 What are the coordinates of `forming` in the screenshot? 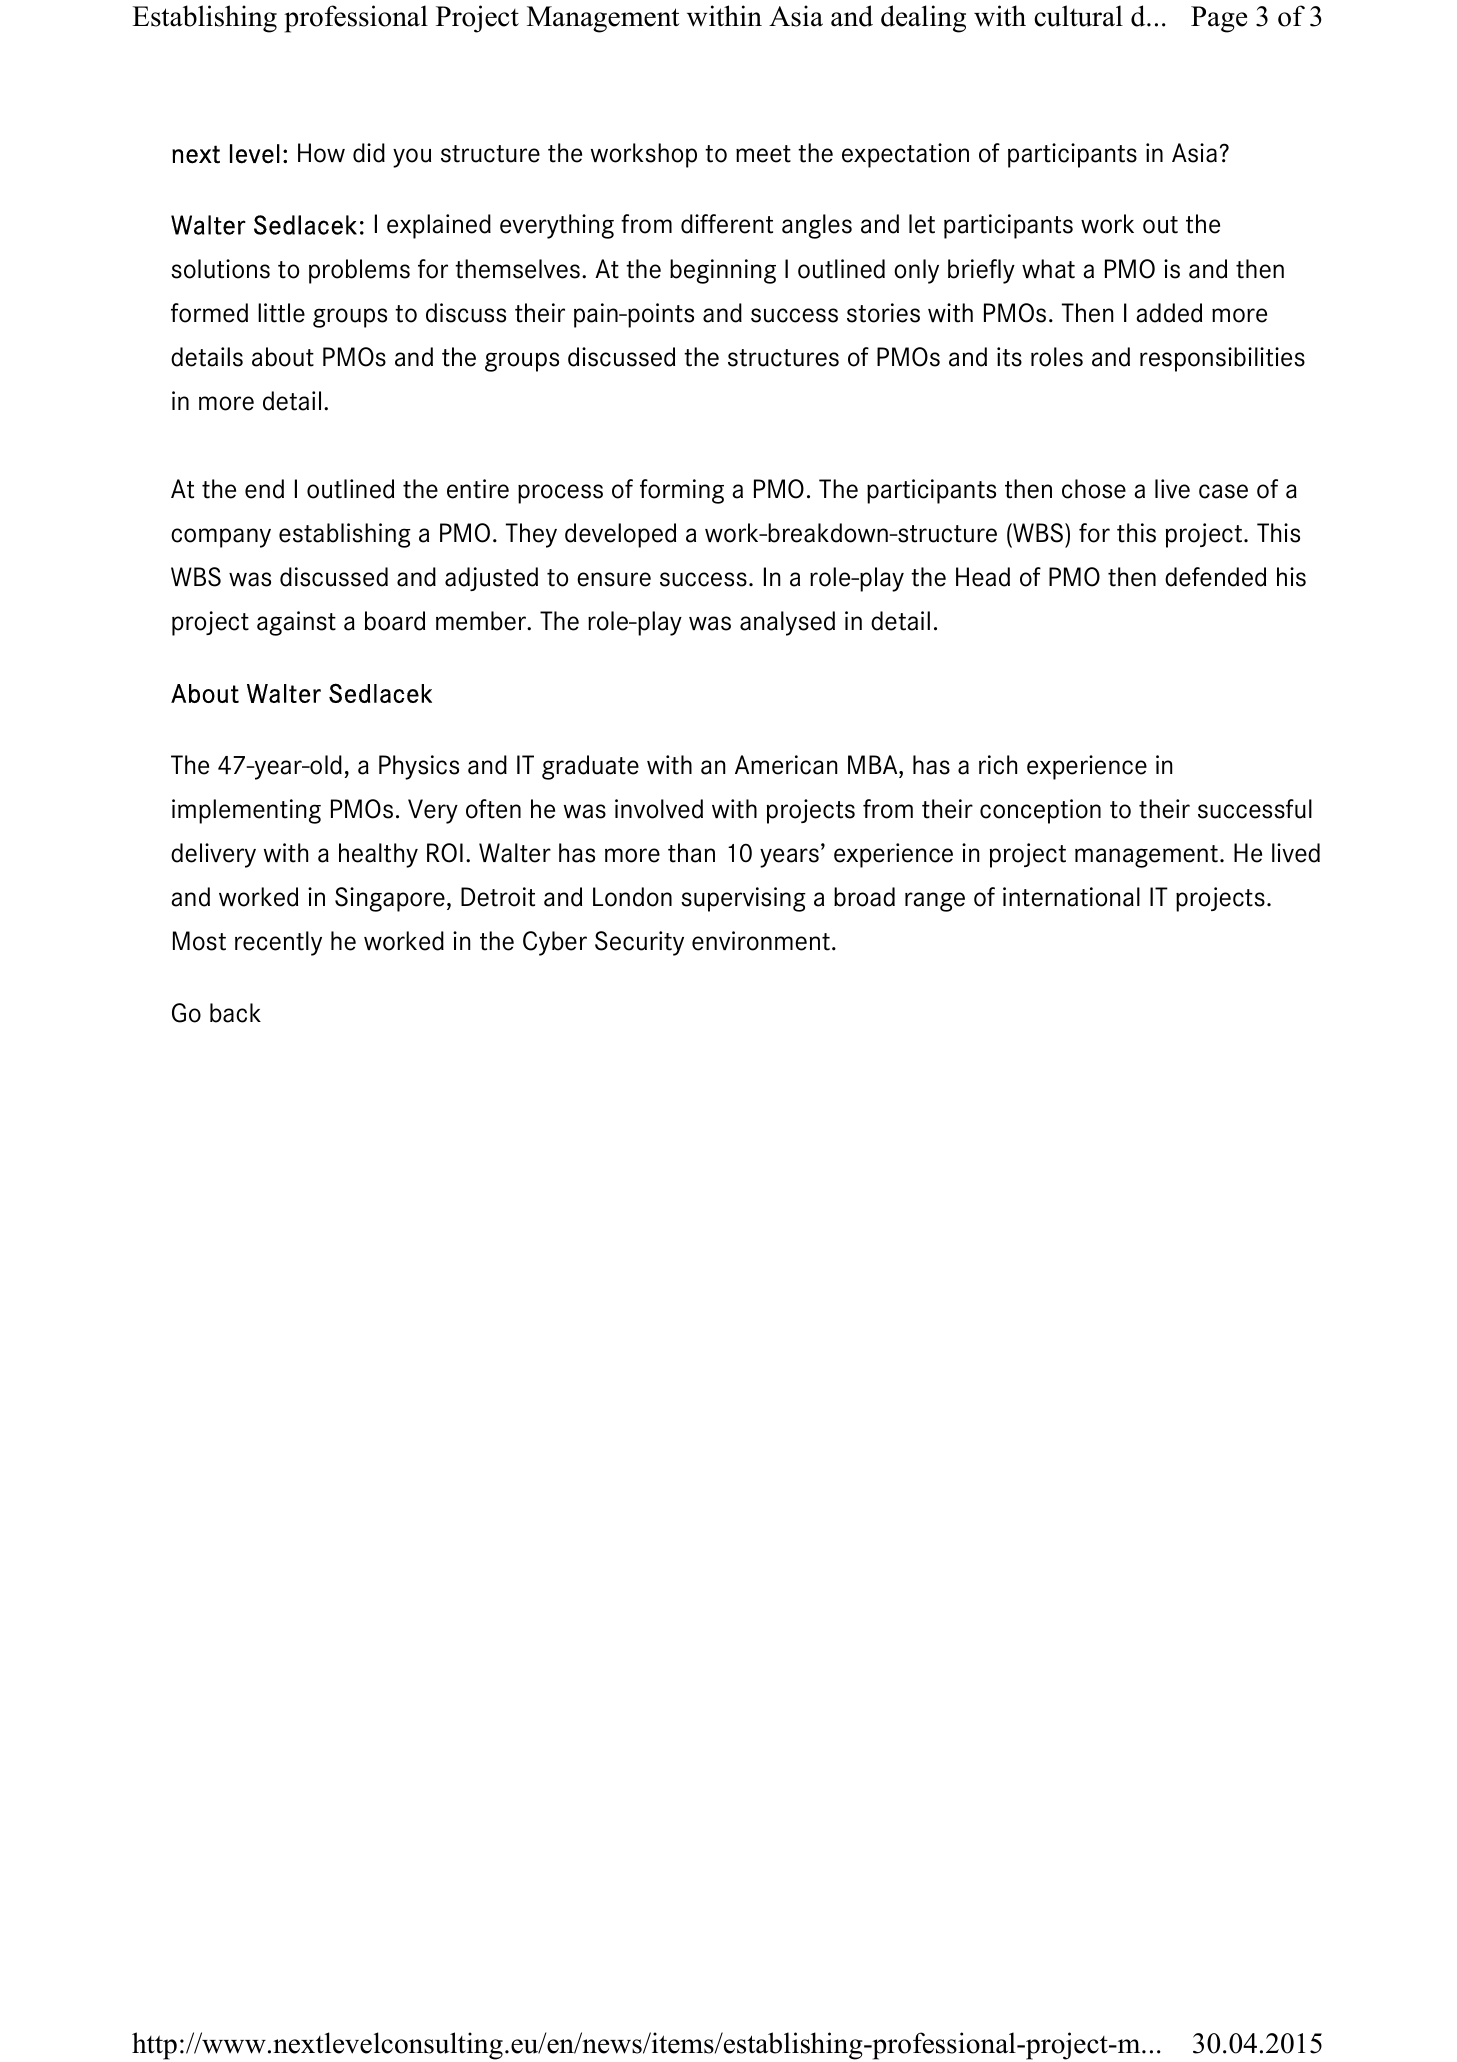 It's located at (682, 491).
